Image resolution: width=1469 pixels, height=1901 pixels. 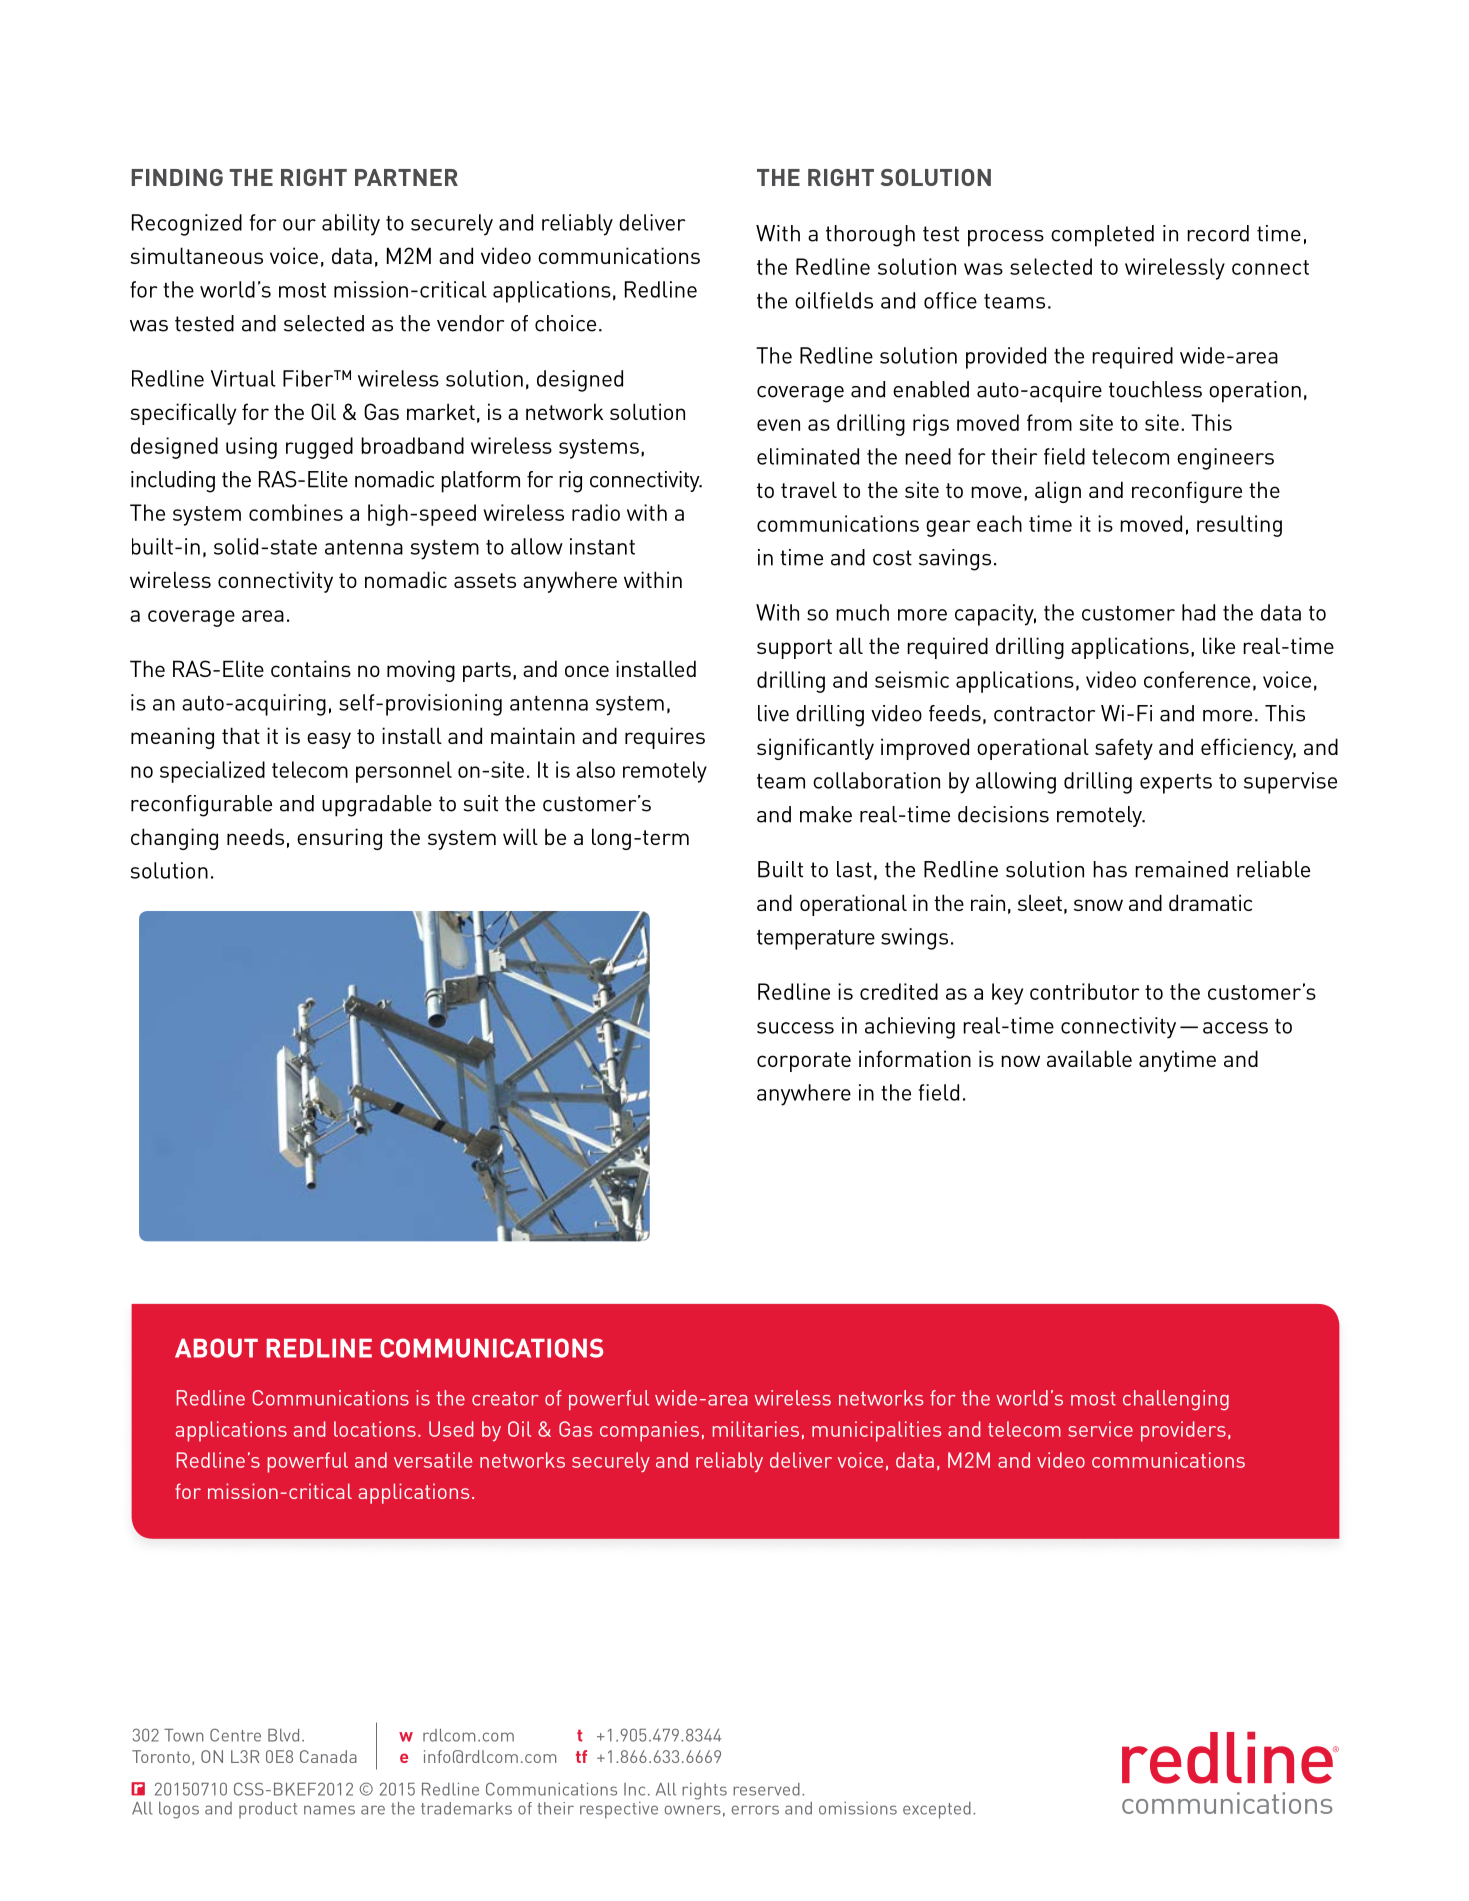 I want to click on ensuring, so click(x=339, y=839).
